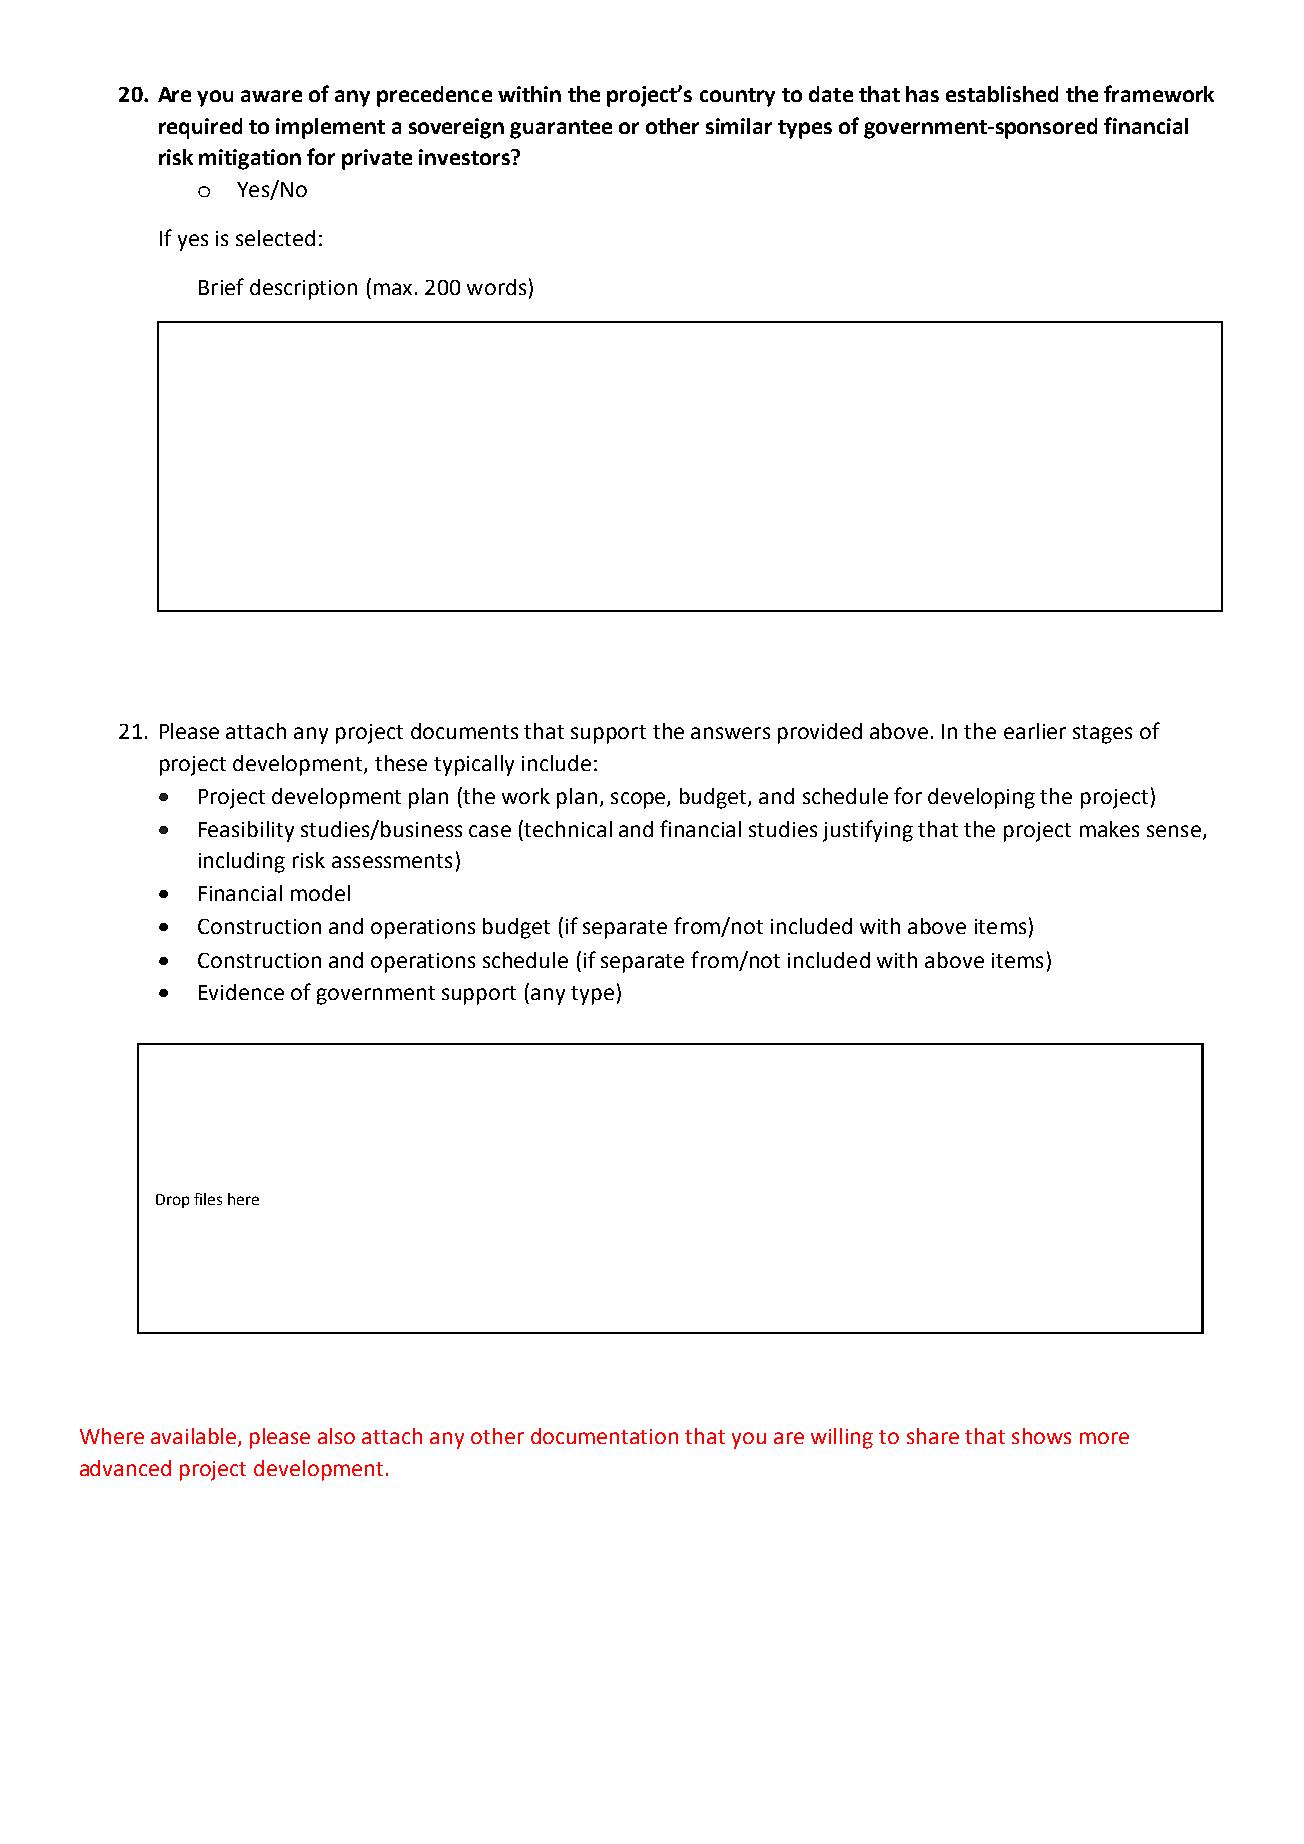  I want to click on shows, so click(1041, 1436).
